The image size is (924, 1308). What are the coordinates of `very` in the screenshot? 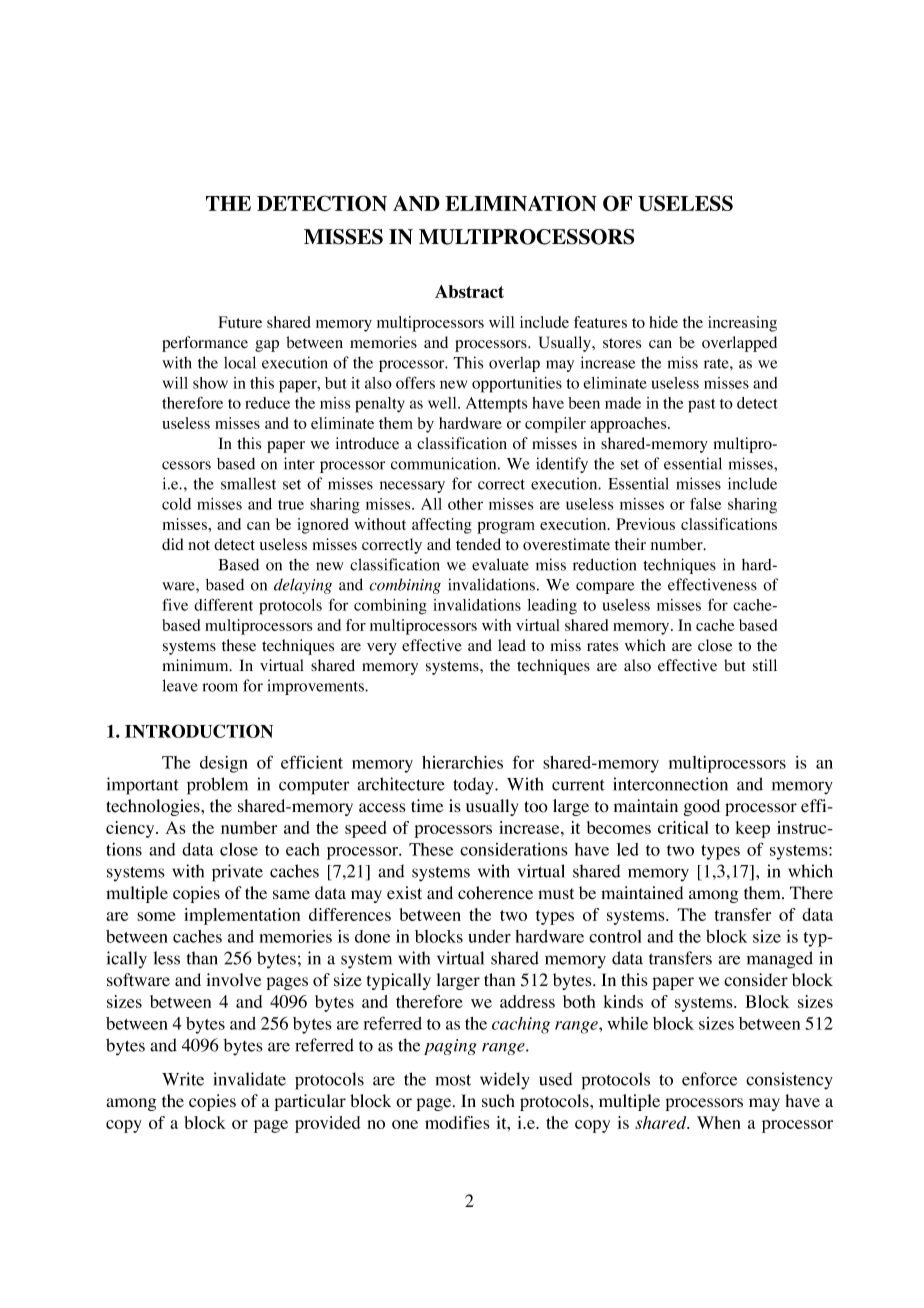 It's located at (382, 649).
